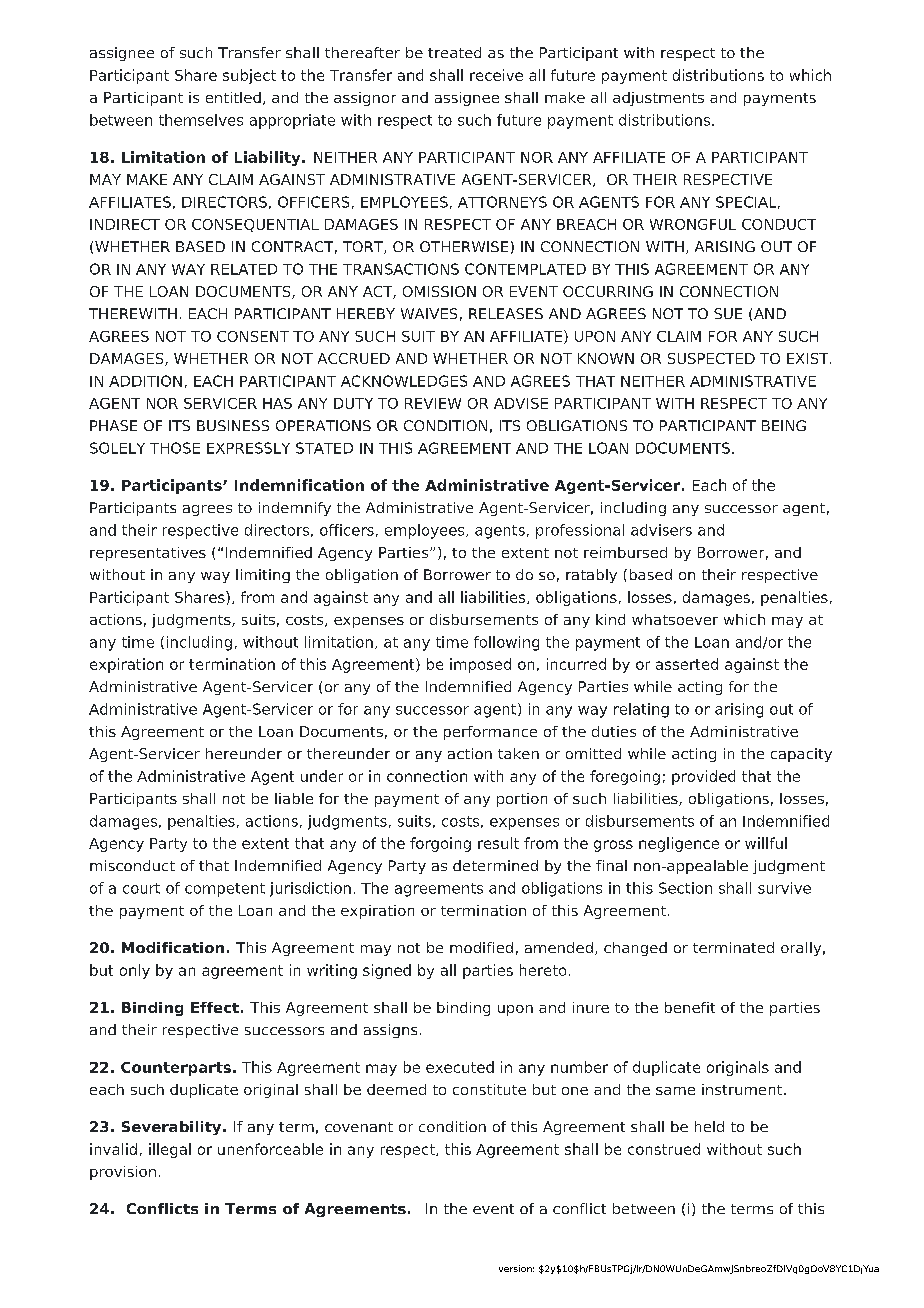 This screenshot has width=924, height=1308. Describe the element at coordinates (173, 1128) in the screenshot. I see `Severability` at that location.
